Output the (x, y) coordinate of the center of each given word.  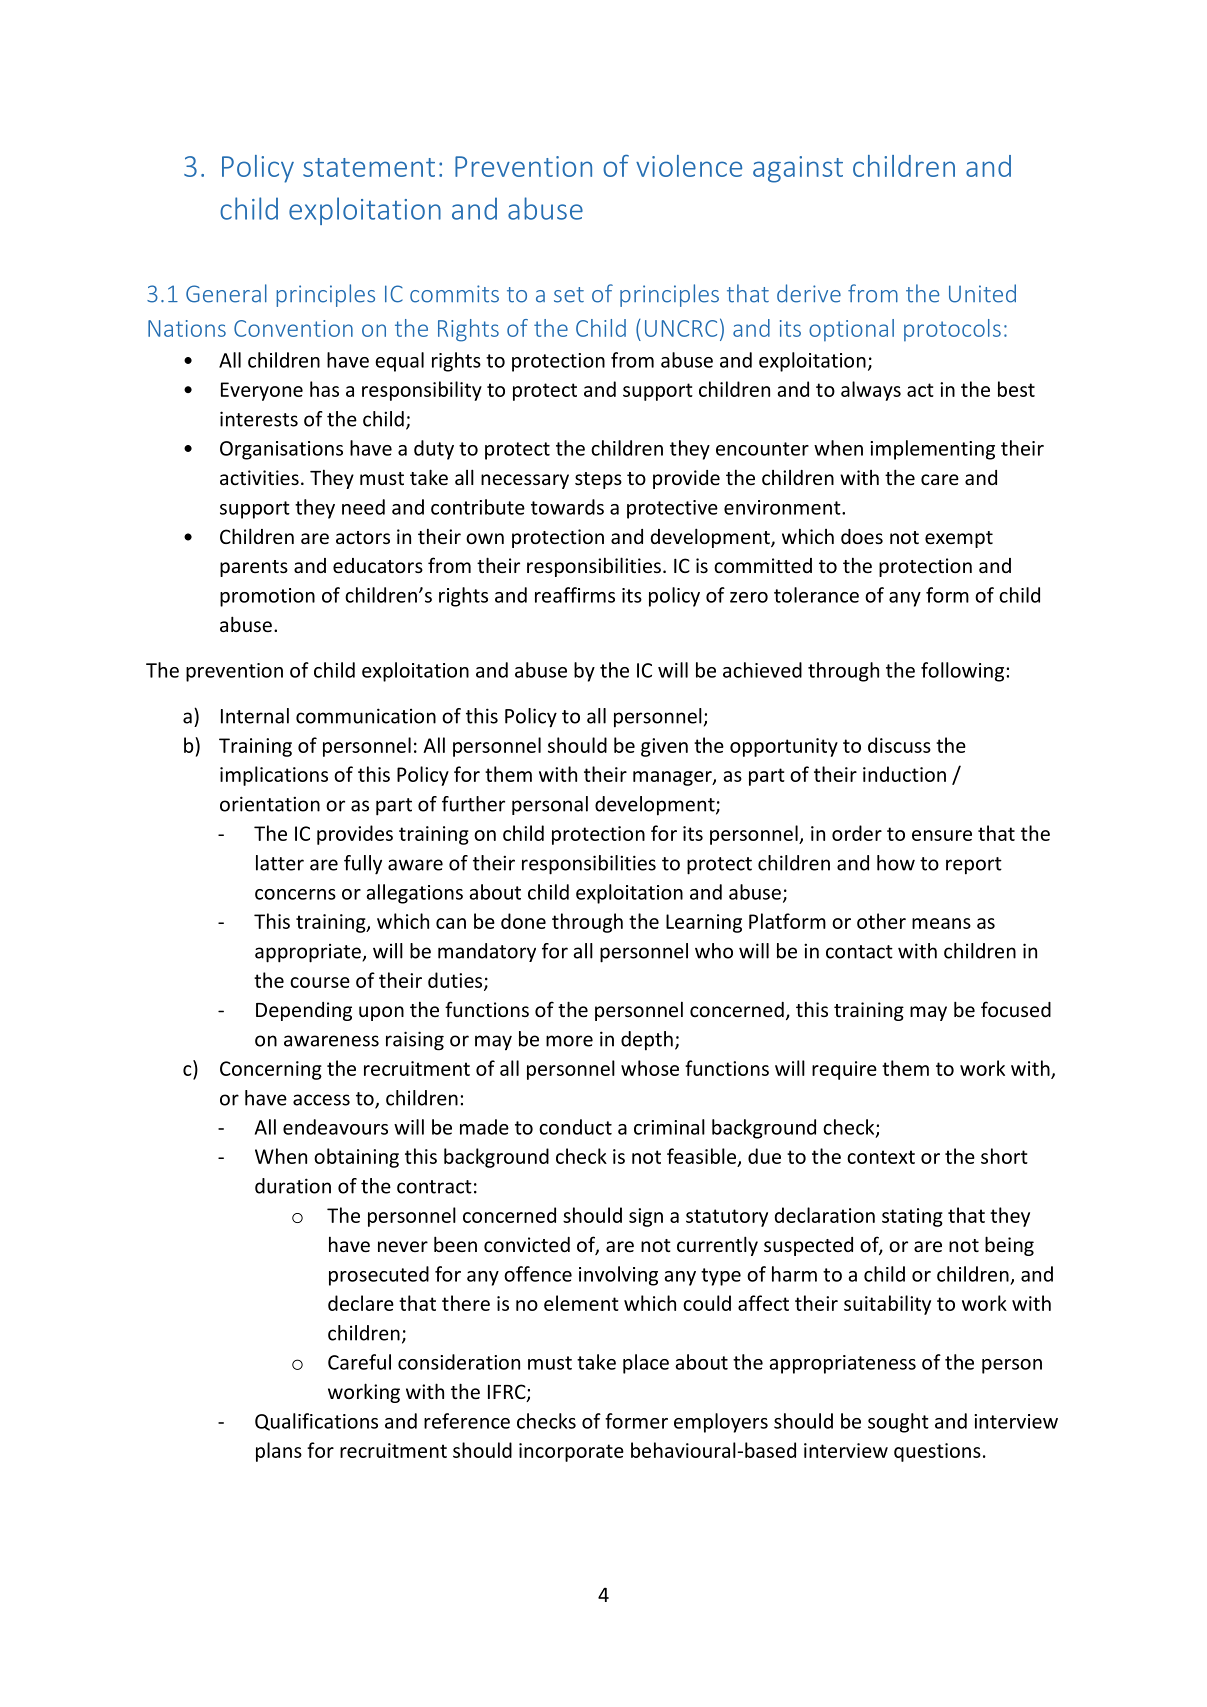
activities (259, 477)
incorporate (571, 1452)
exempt (959, 539)
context (881, 1157)
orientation (270, 804)
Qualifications (316, 1422)
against (798, 169)
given (664, 747)
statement (369, 167)
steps (598, 480)
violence (689, 166)
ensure (942, 835)
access (321, 1100)
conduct (575, 1127)
